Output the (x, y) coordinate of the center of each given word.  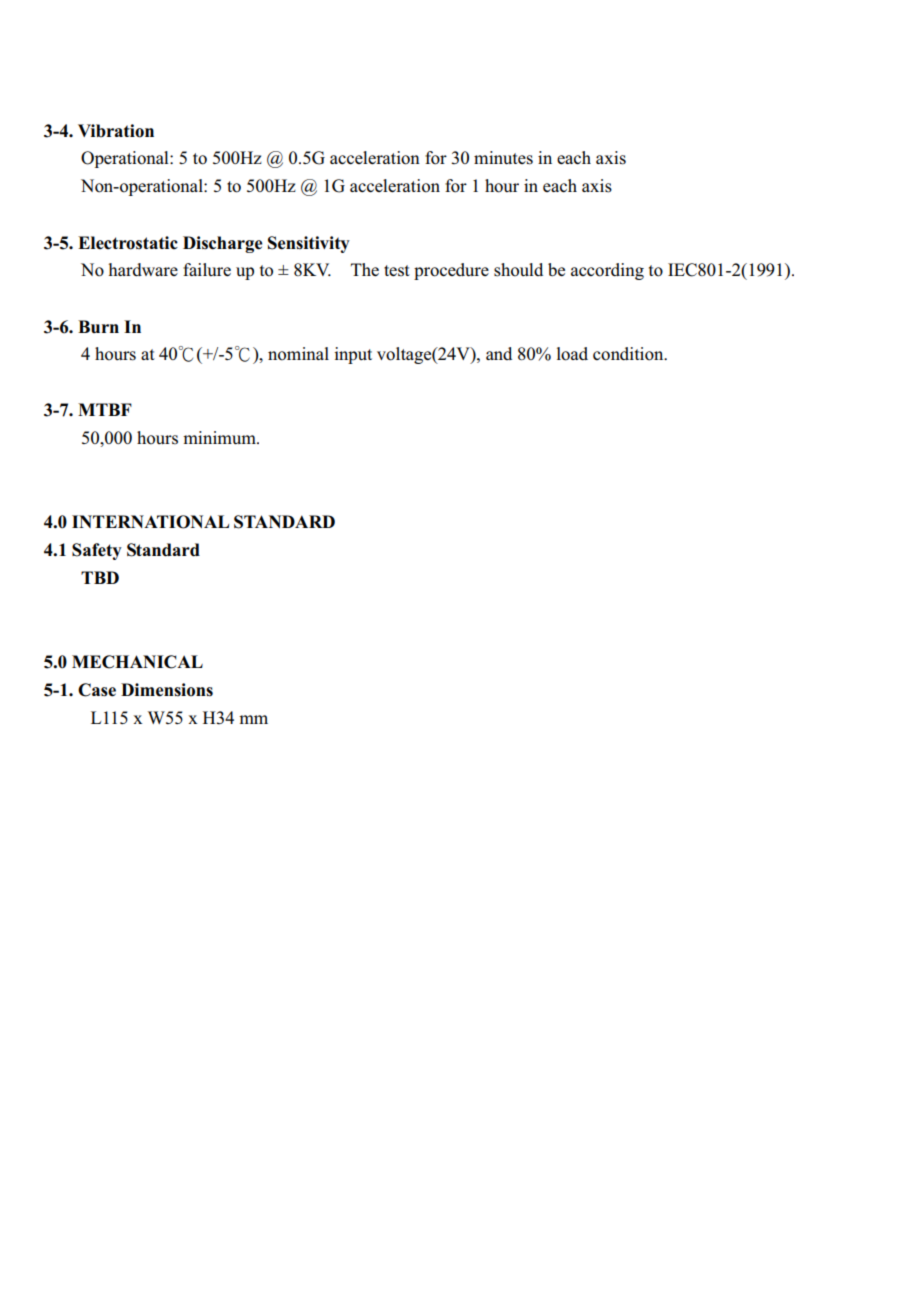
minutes (503, 158)
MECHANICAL (137, 662)
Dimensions (167, 690)
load (572, 354)
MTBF (105, 409)
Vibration (116, 131)
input (353, 355)
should (518, 270)
